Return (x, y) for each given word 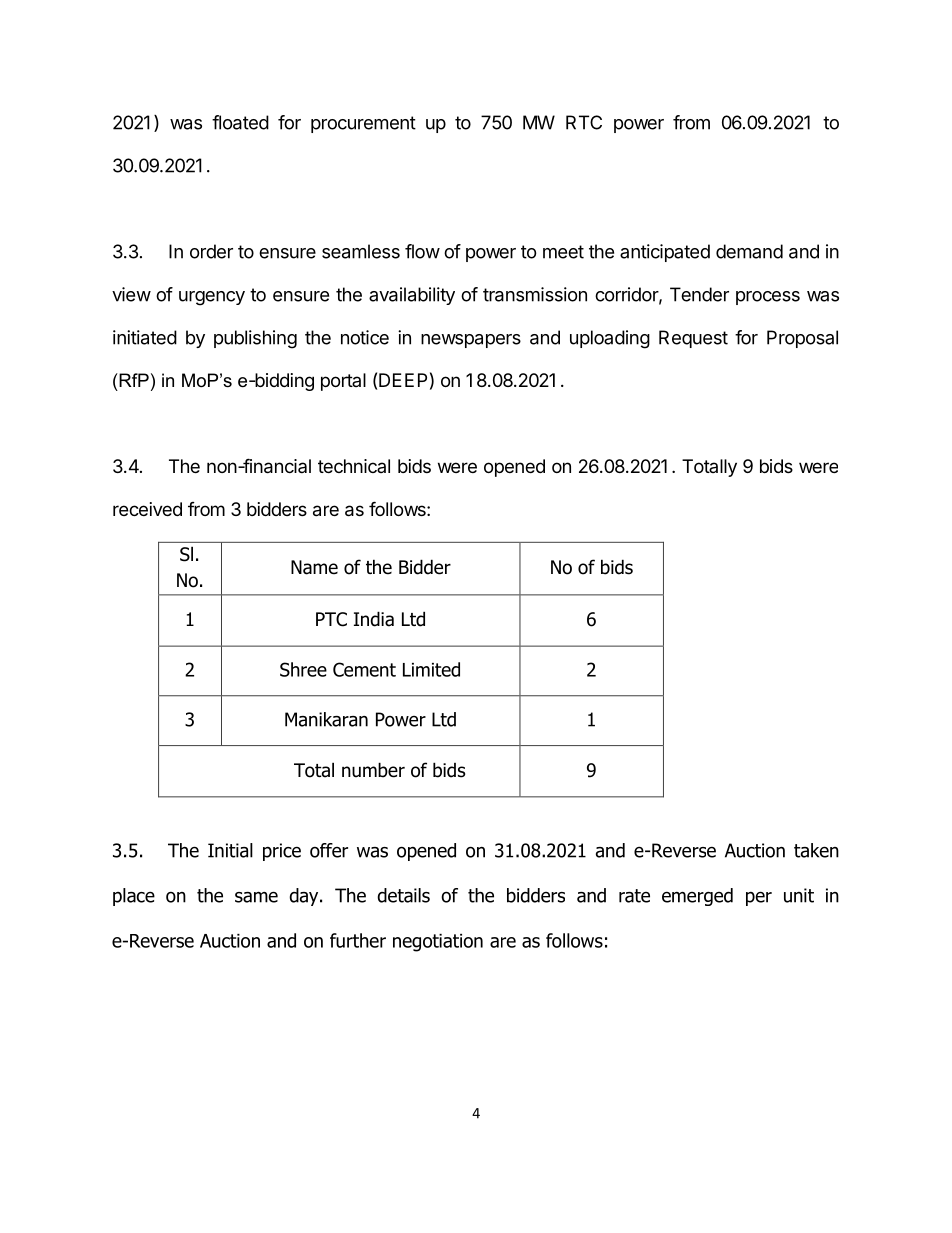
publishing (255, 339)
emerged (697, 897)
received (147, 509)
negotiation (438, 943)
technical (354, 466)
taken (816, 850)
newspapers (471, 341)
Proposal (802, 339)
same (256, 897)
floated (240, 122)
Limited (431, 669)
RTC (584, 122)
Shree (303, 669)
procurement (363, 124)
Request (693, 339)
